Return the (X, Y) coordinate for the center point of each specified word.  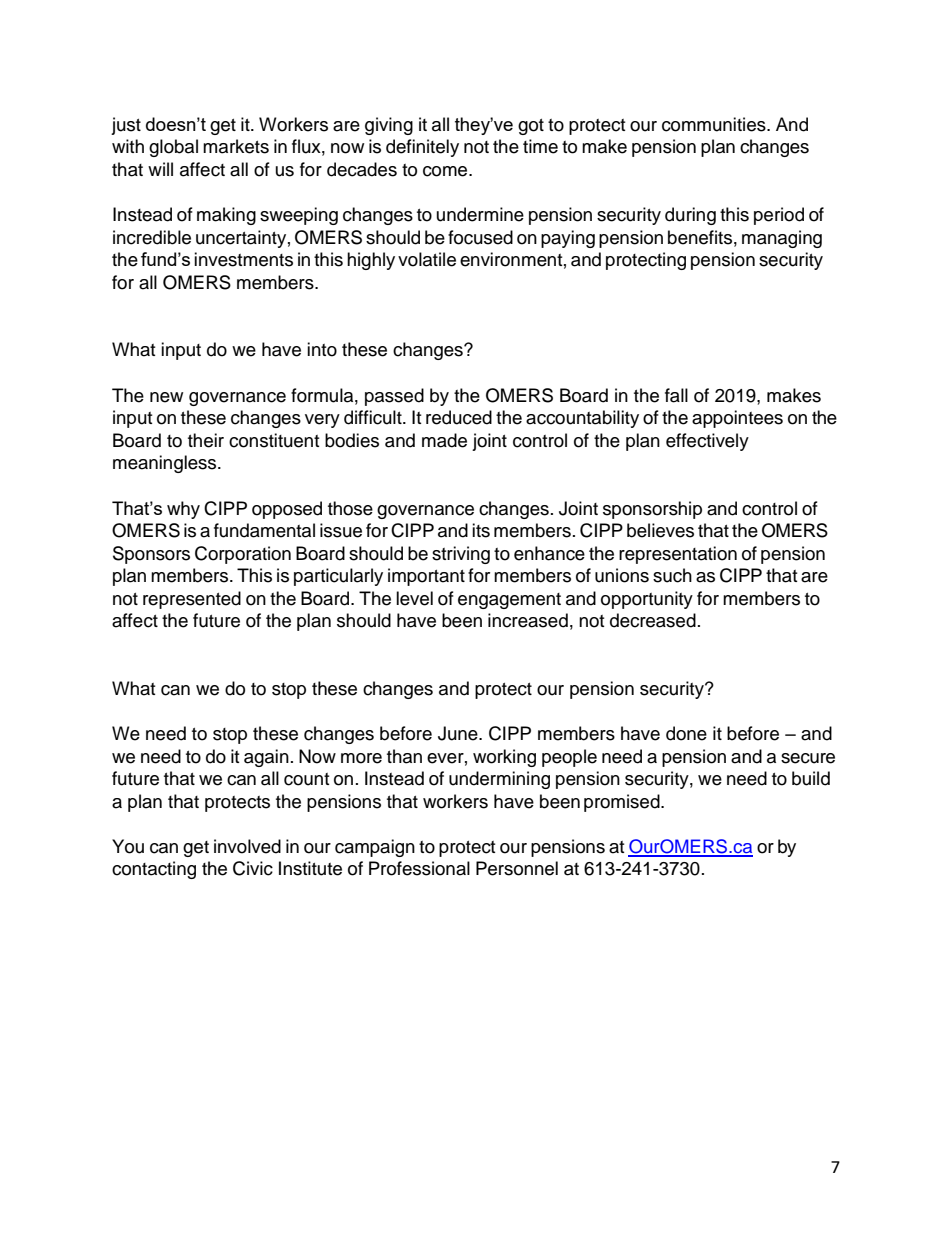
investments (243, 259)
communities (715, 124)
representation (678, 555)
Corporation (243, 555)
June (459, 733)
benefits (700, 237)
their (206, 440)
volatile (427, 259)
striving (461, 555)
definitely (422, 148)
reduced (459, 417)
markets (236, 146)
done (686, 733)
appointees (737, 419)
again (266, 758)
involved (247, 846)
